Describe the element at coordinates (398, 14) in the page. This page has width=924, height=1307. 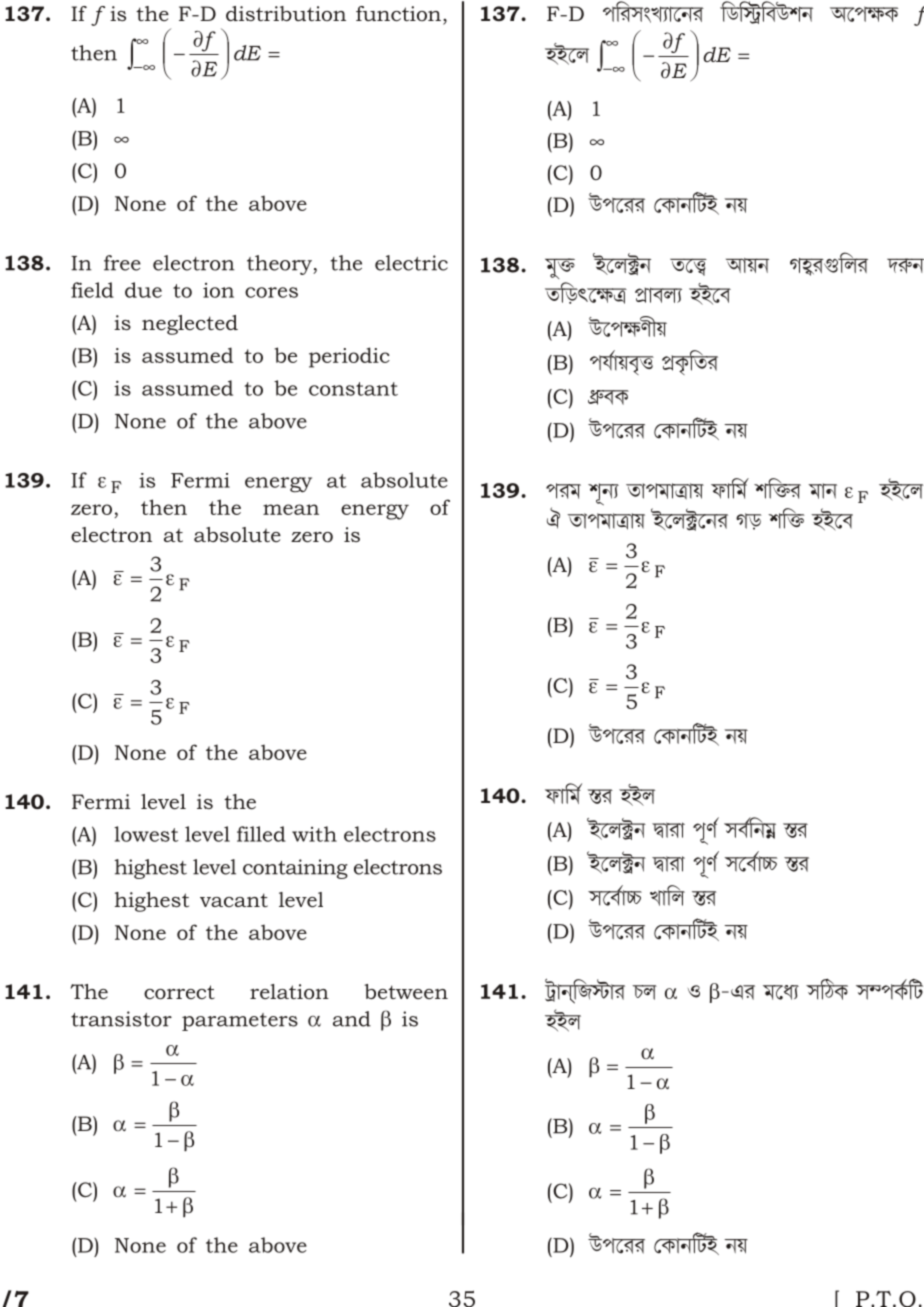
I see `function` at that location.
